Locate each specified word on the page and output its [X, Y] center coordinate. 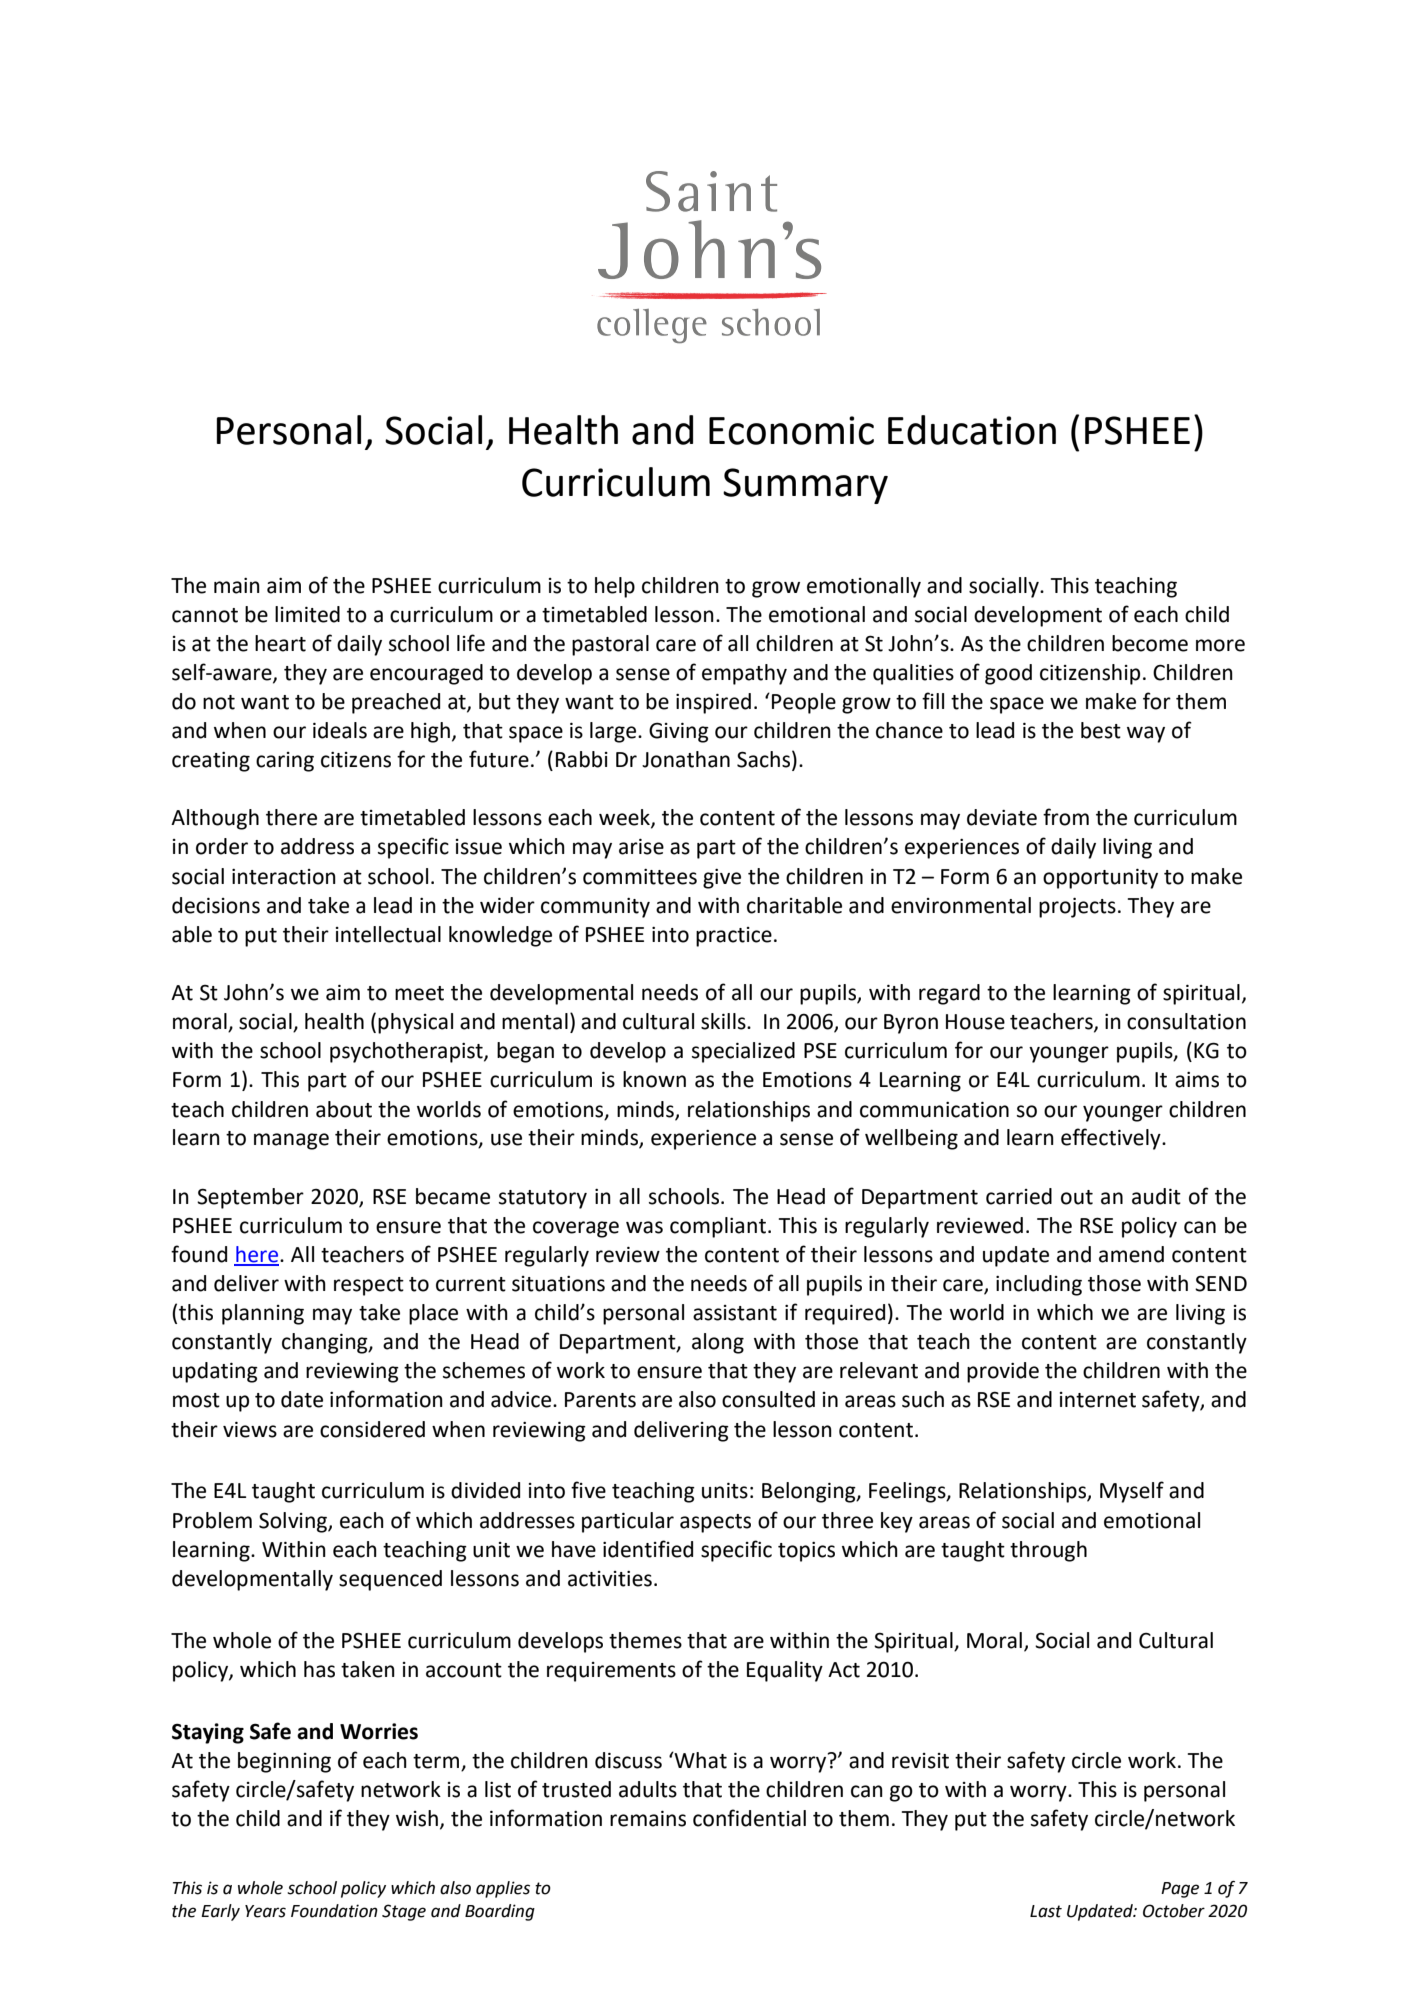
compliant [719, 1227]
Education [972, 430]
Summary [805, 486]
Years [265, 1911]
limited [307, 614]
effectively [1112, 1139]
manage [291, 1141]
